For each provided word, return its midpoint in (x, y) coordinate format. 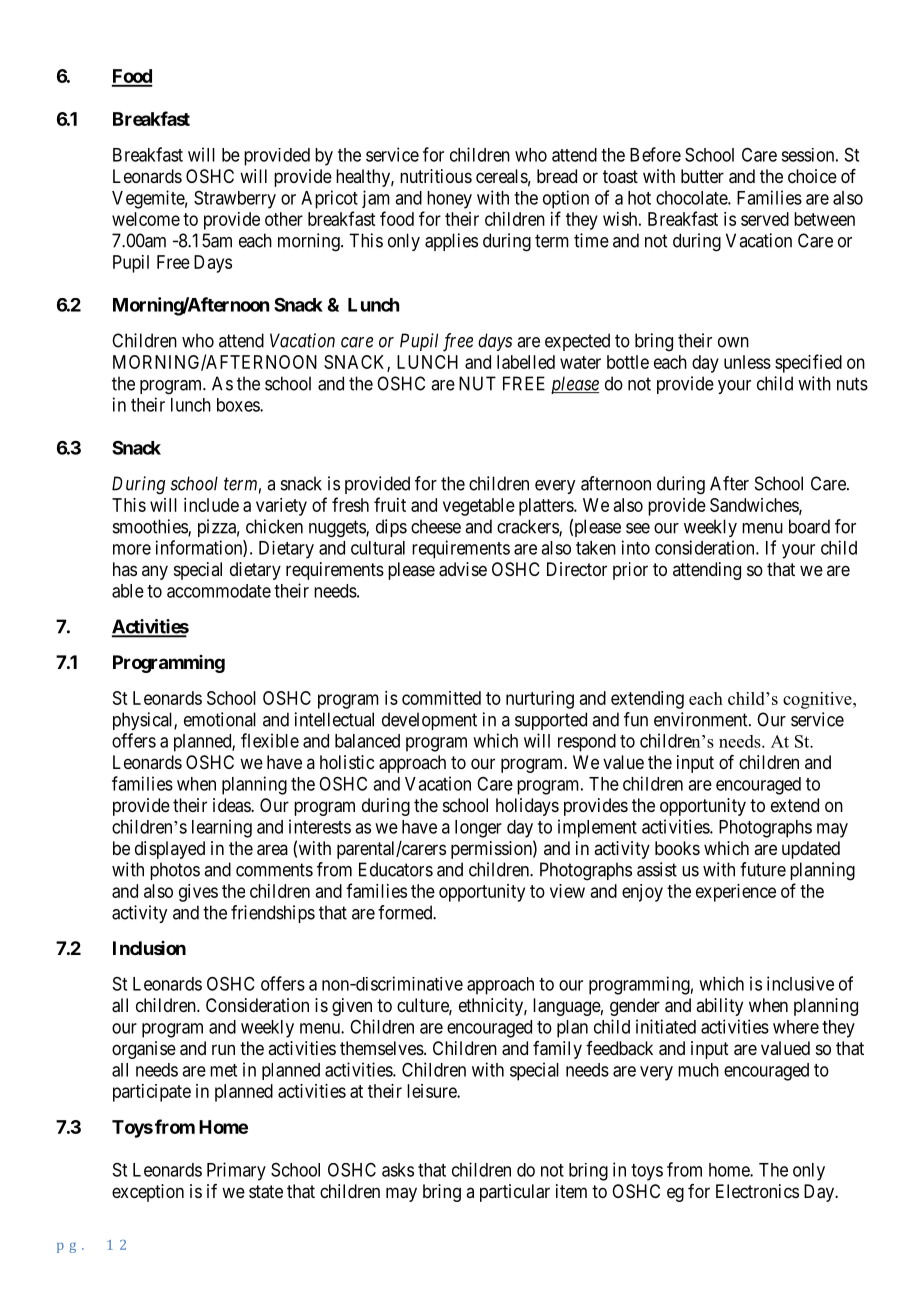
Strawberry (235, 200)
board (809, 526)
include (211, 505)
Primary (236, 1171)
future (763, 869)
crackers (528, 527)
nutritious (436, 176)
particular (515, 1193)
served (765, 219)
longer (478, 829)
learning (222, 828)
